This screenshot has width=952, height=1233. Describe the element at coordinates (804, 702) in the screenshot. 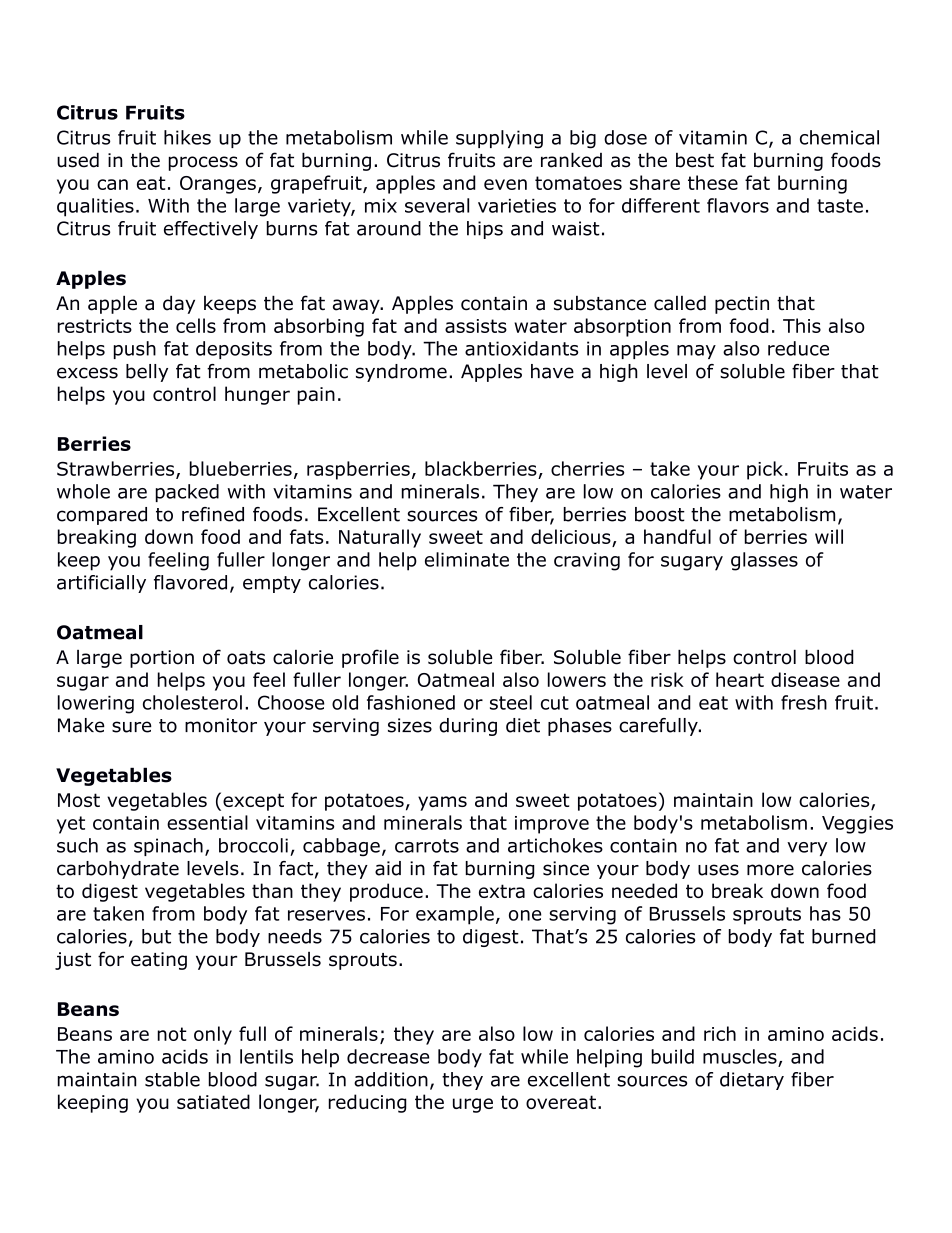

I see `fresh` at that location.
